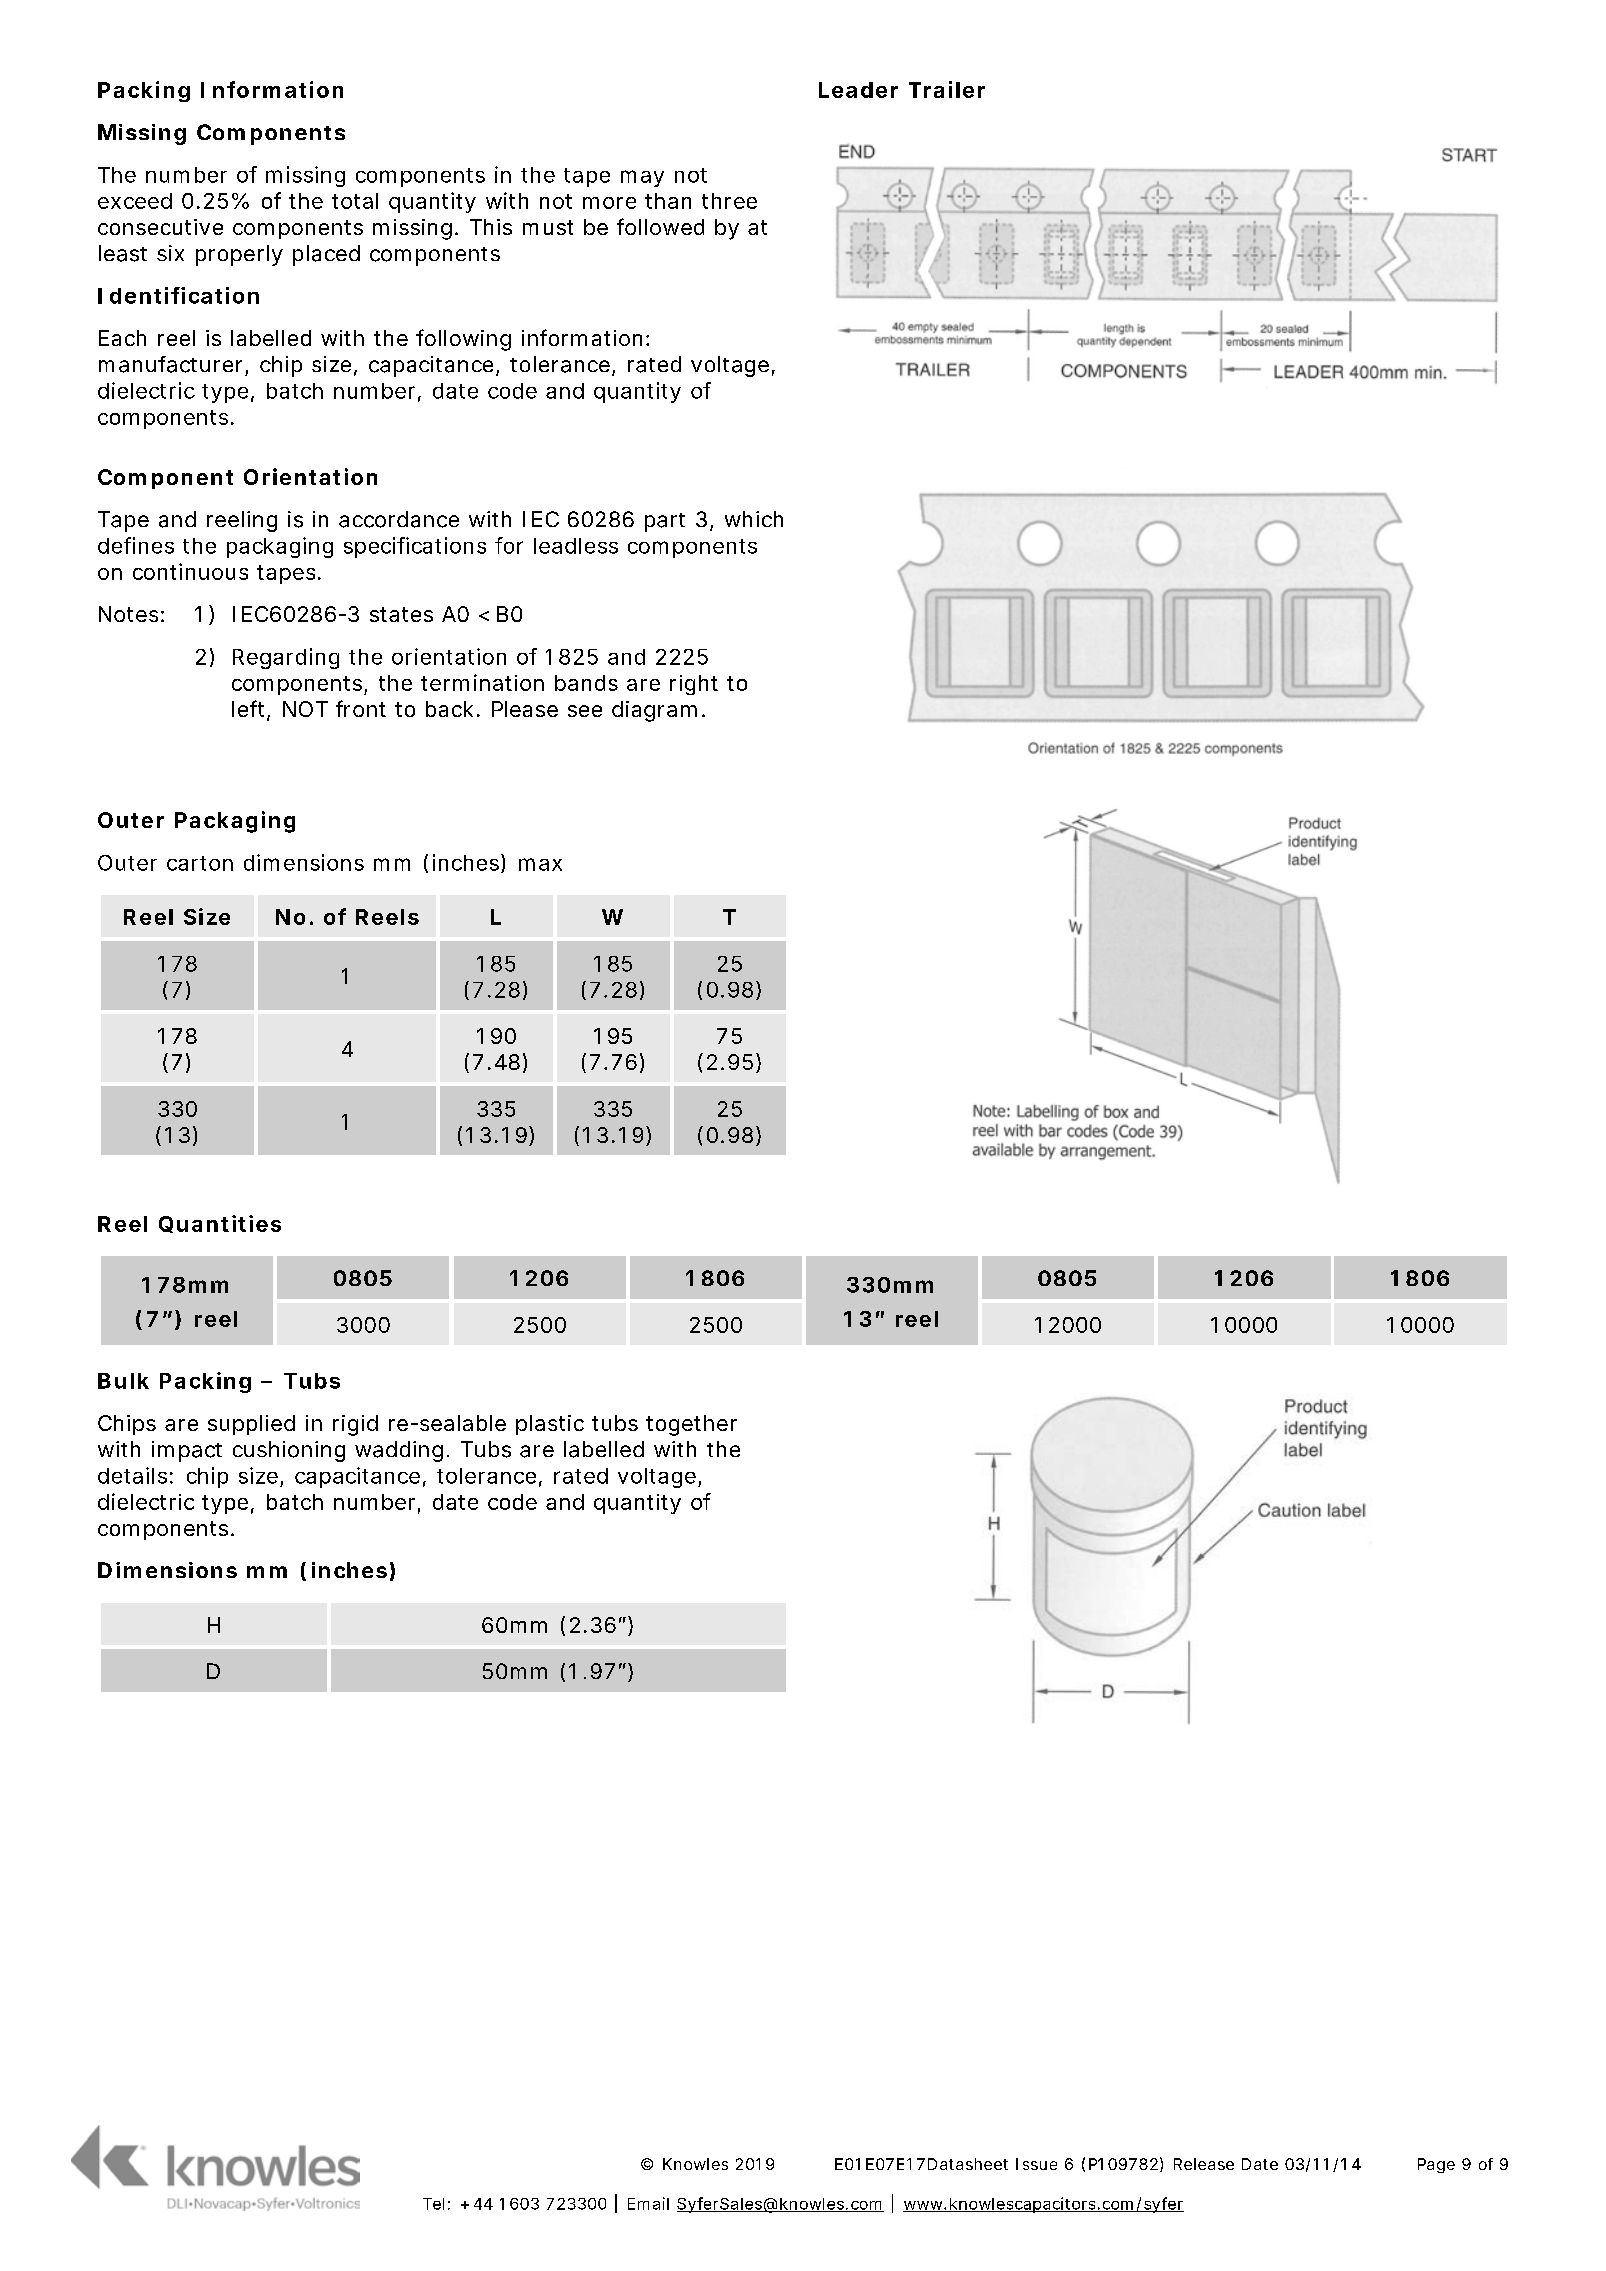 The width and height of the screenshot is (1606, 2271). What do you see at coordinates (754, 519) in the screenshot?
I see `which` at bounding box center [754, 519].
